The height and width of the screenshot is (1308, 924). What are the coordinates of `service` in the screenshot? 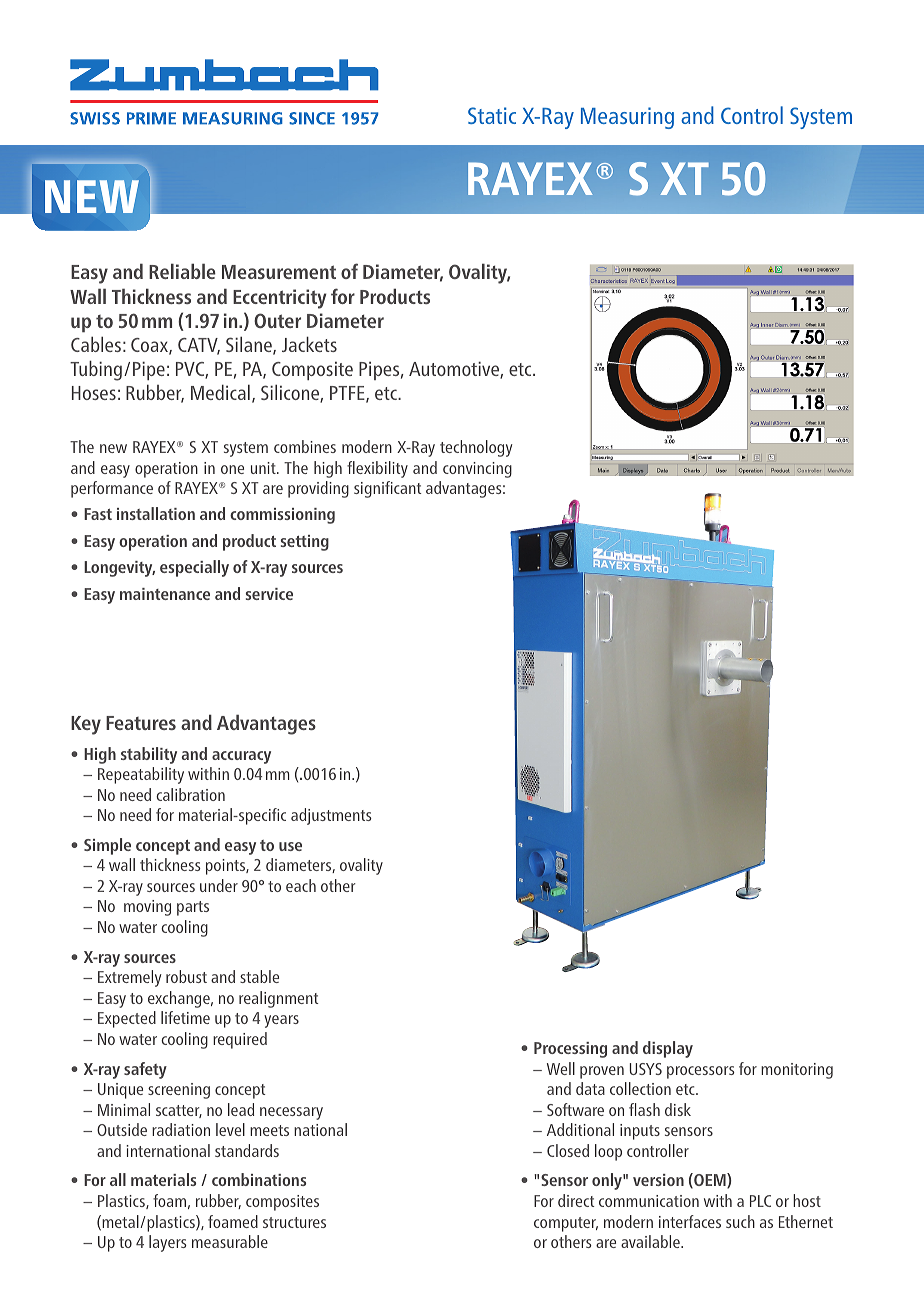 It's located at (269, 594).
